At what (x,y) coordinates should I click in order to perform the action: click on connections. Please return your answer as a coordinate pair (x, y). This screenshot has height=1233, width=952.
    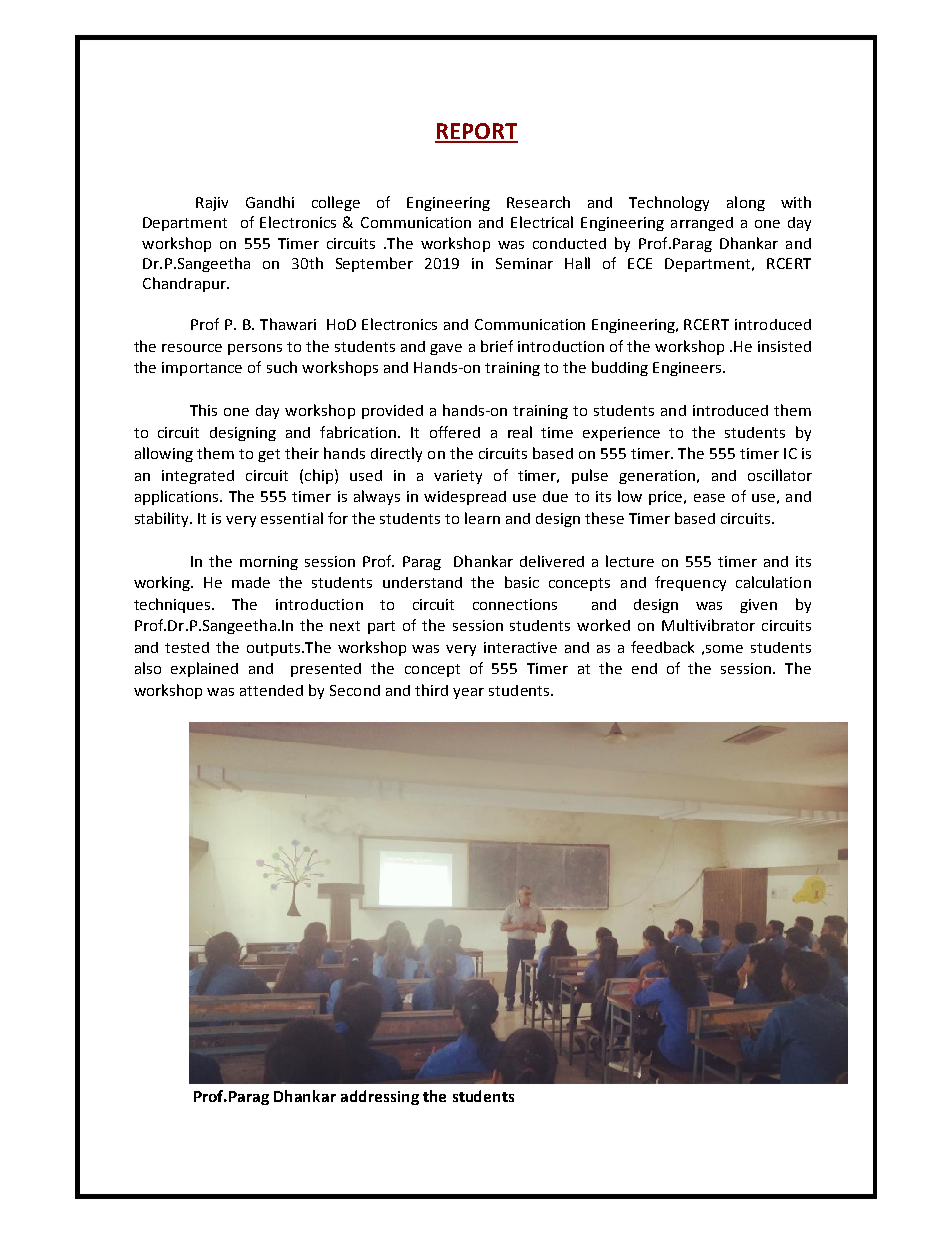
    Looking at the image, I should click on (515, 604).
